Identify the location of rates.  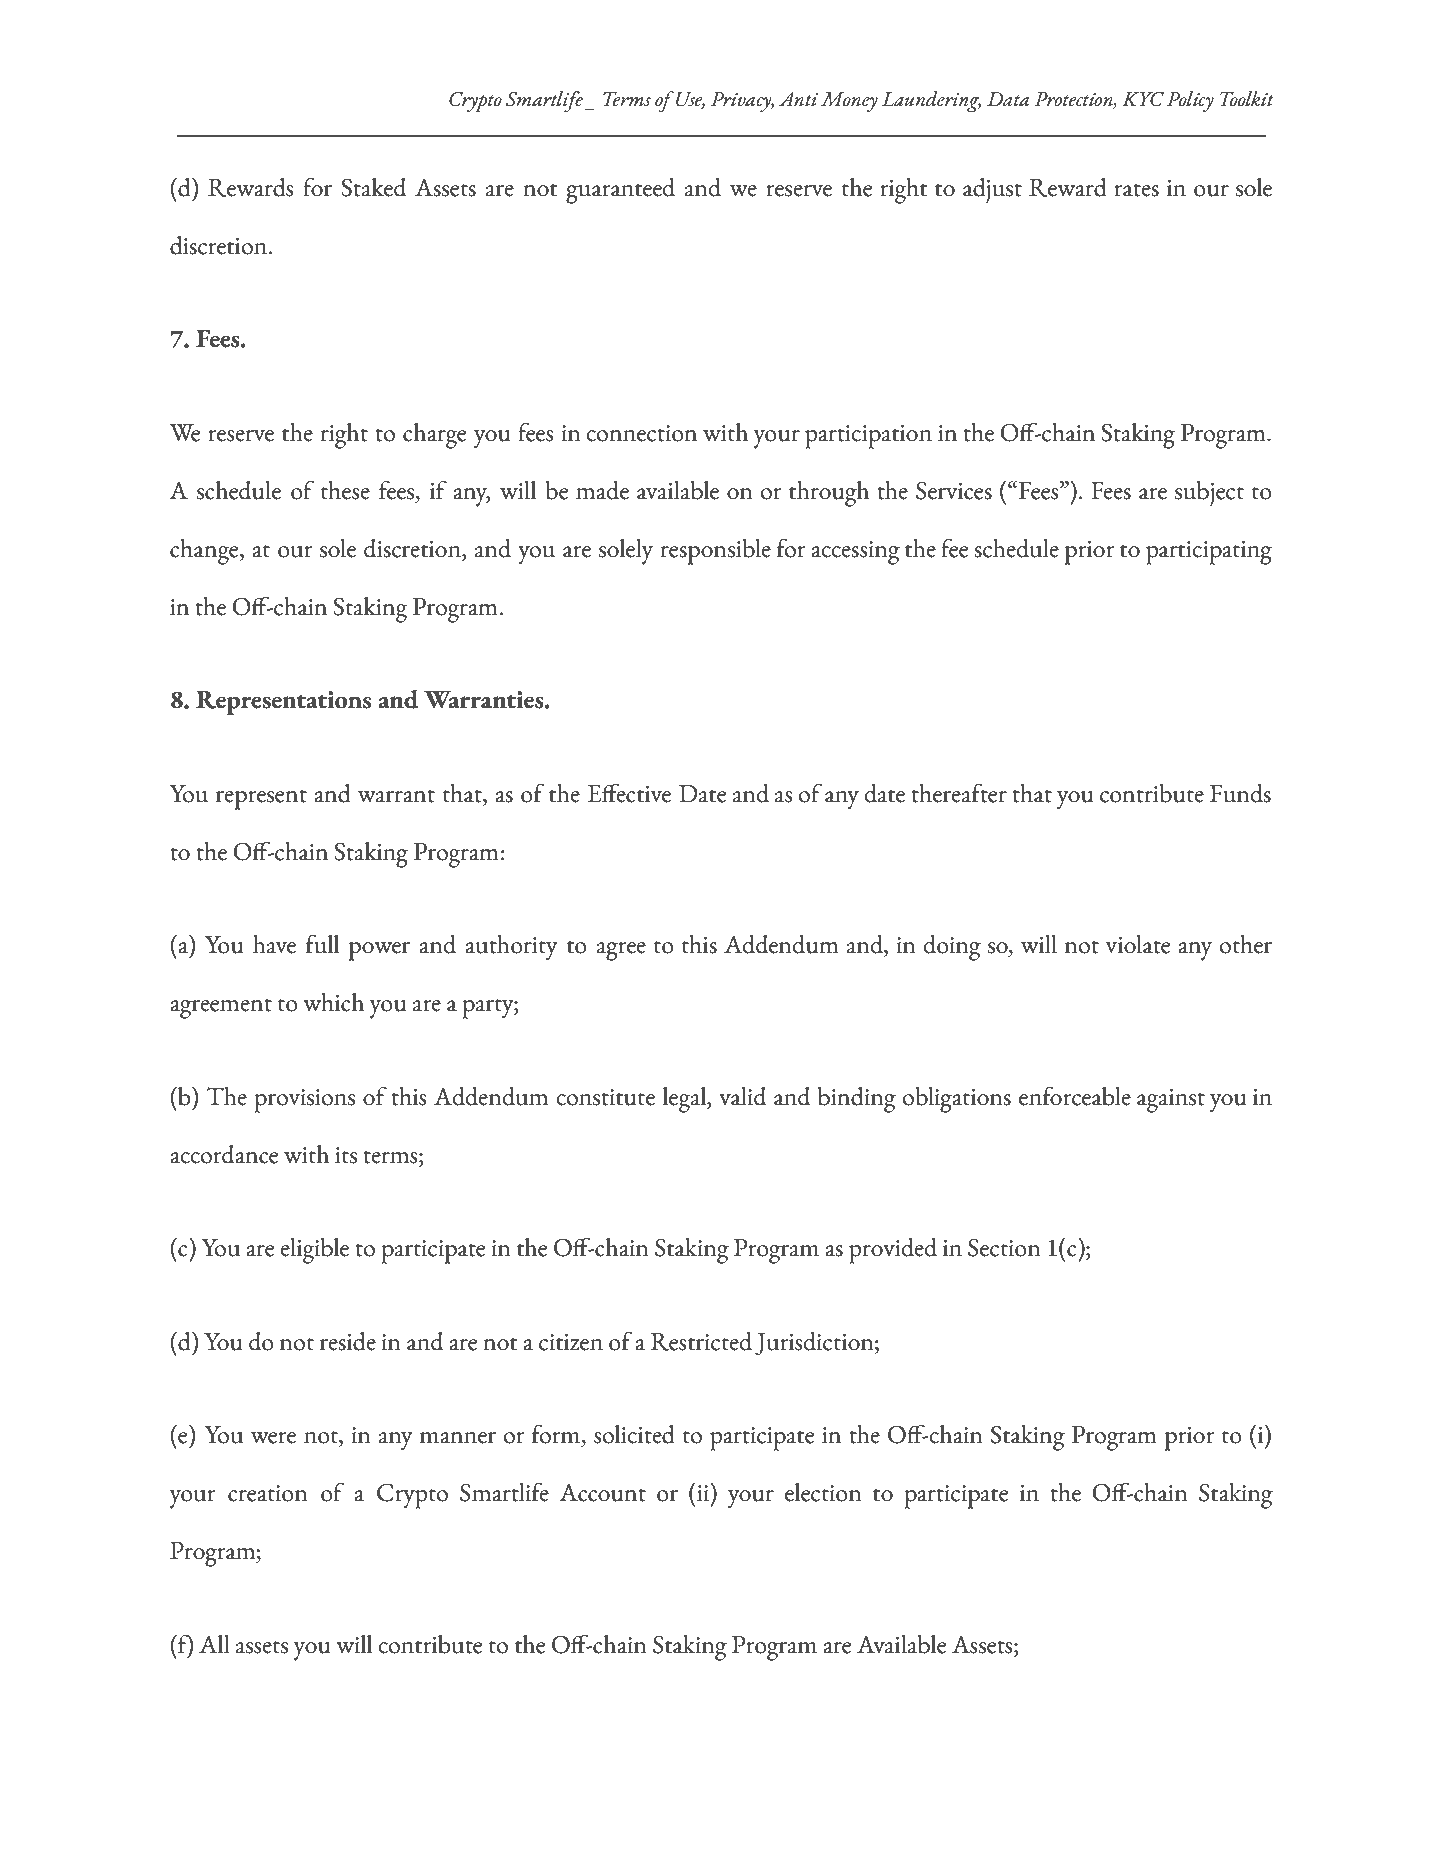
(1136, 190).
